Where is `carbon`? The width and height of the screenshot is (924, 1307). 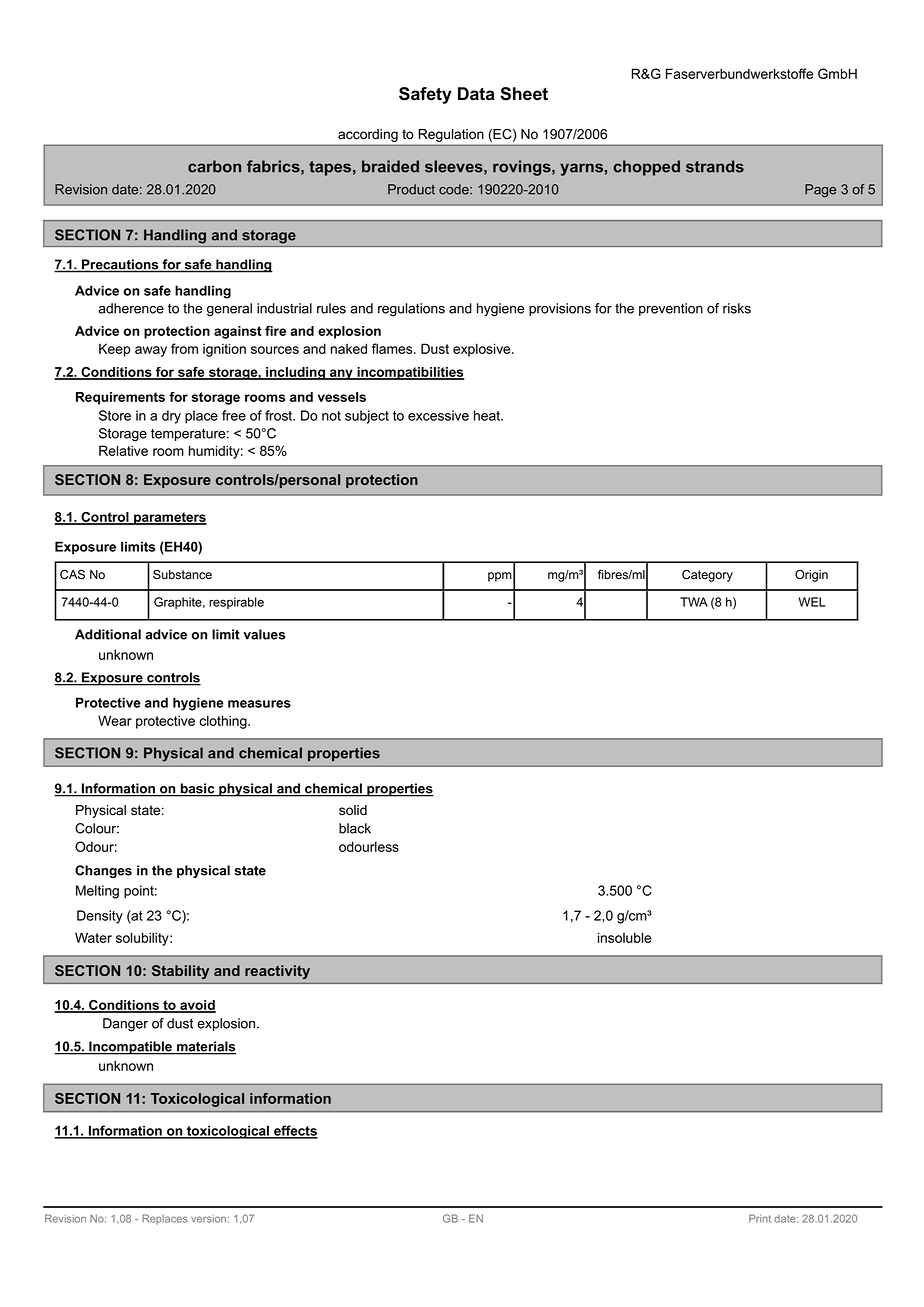 carbon is located at coordinates (214, 166).
